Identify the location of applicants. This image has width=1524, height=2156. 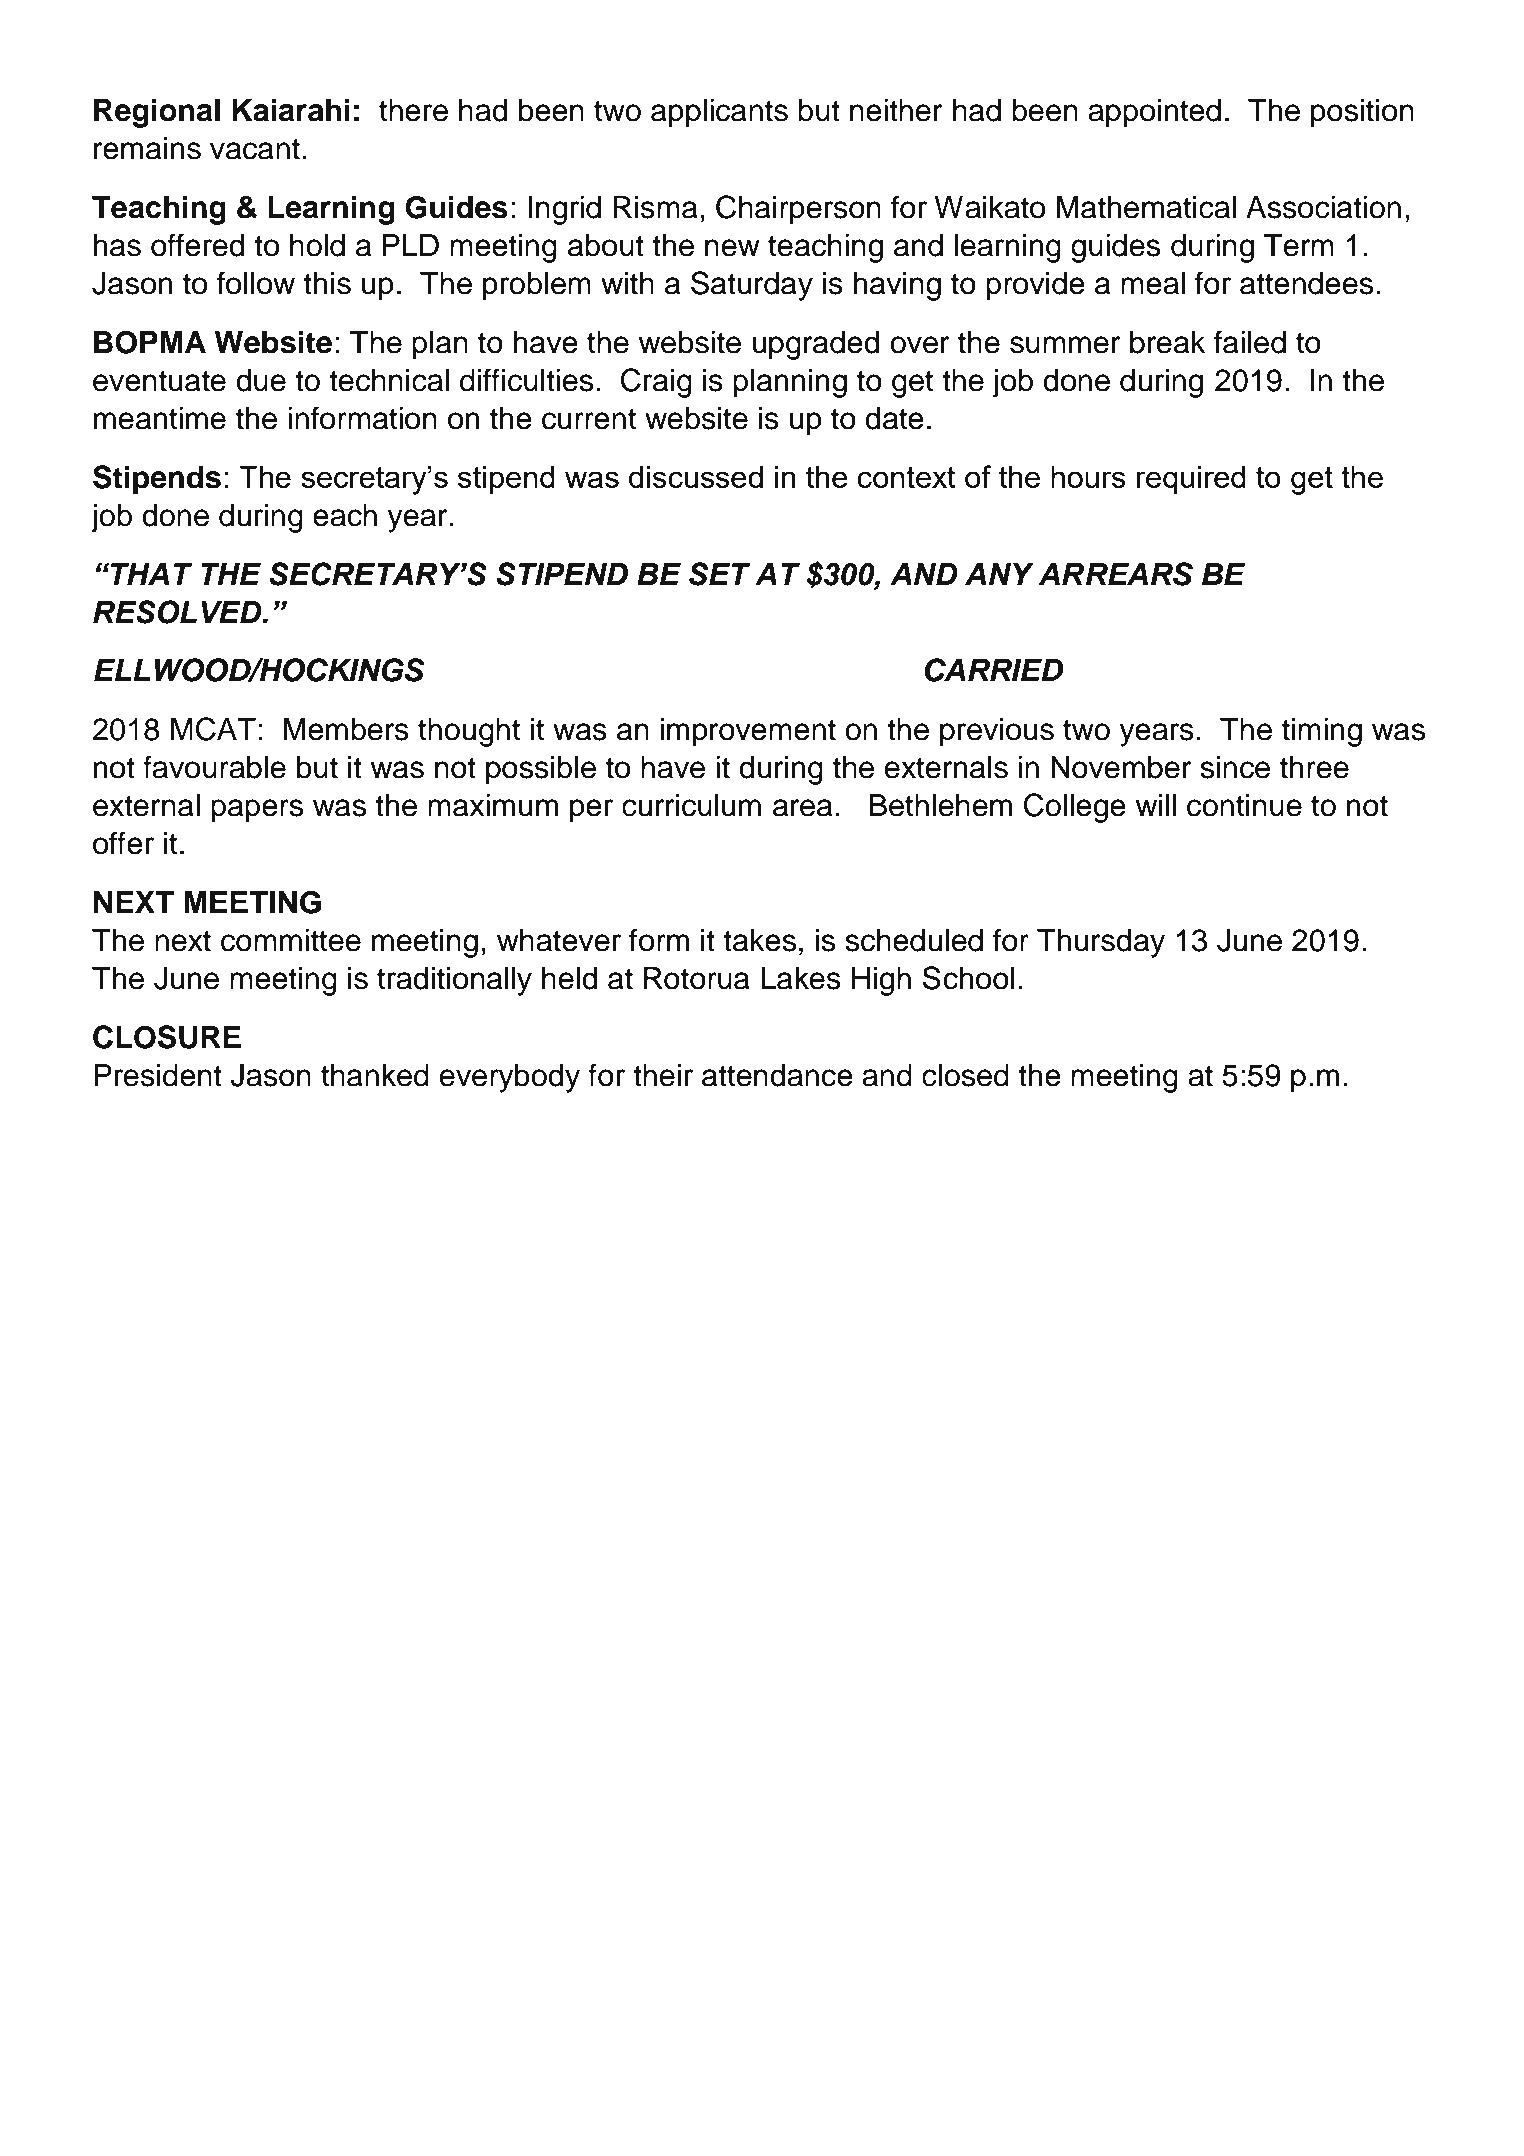
(719, 113).
